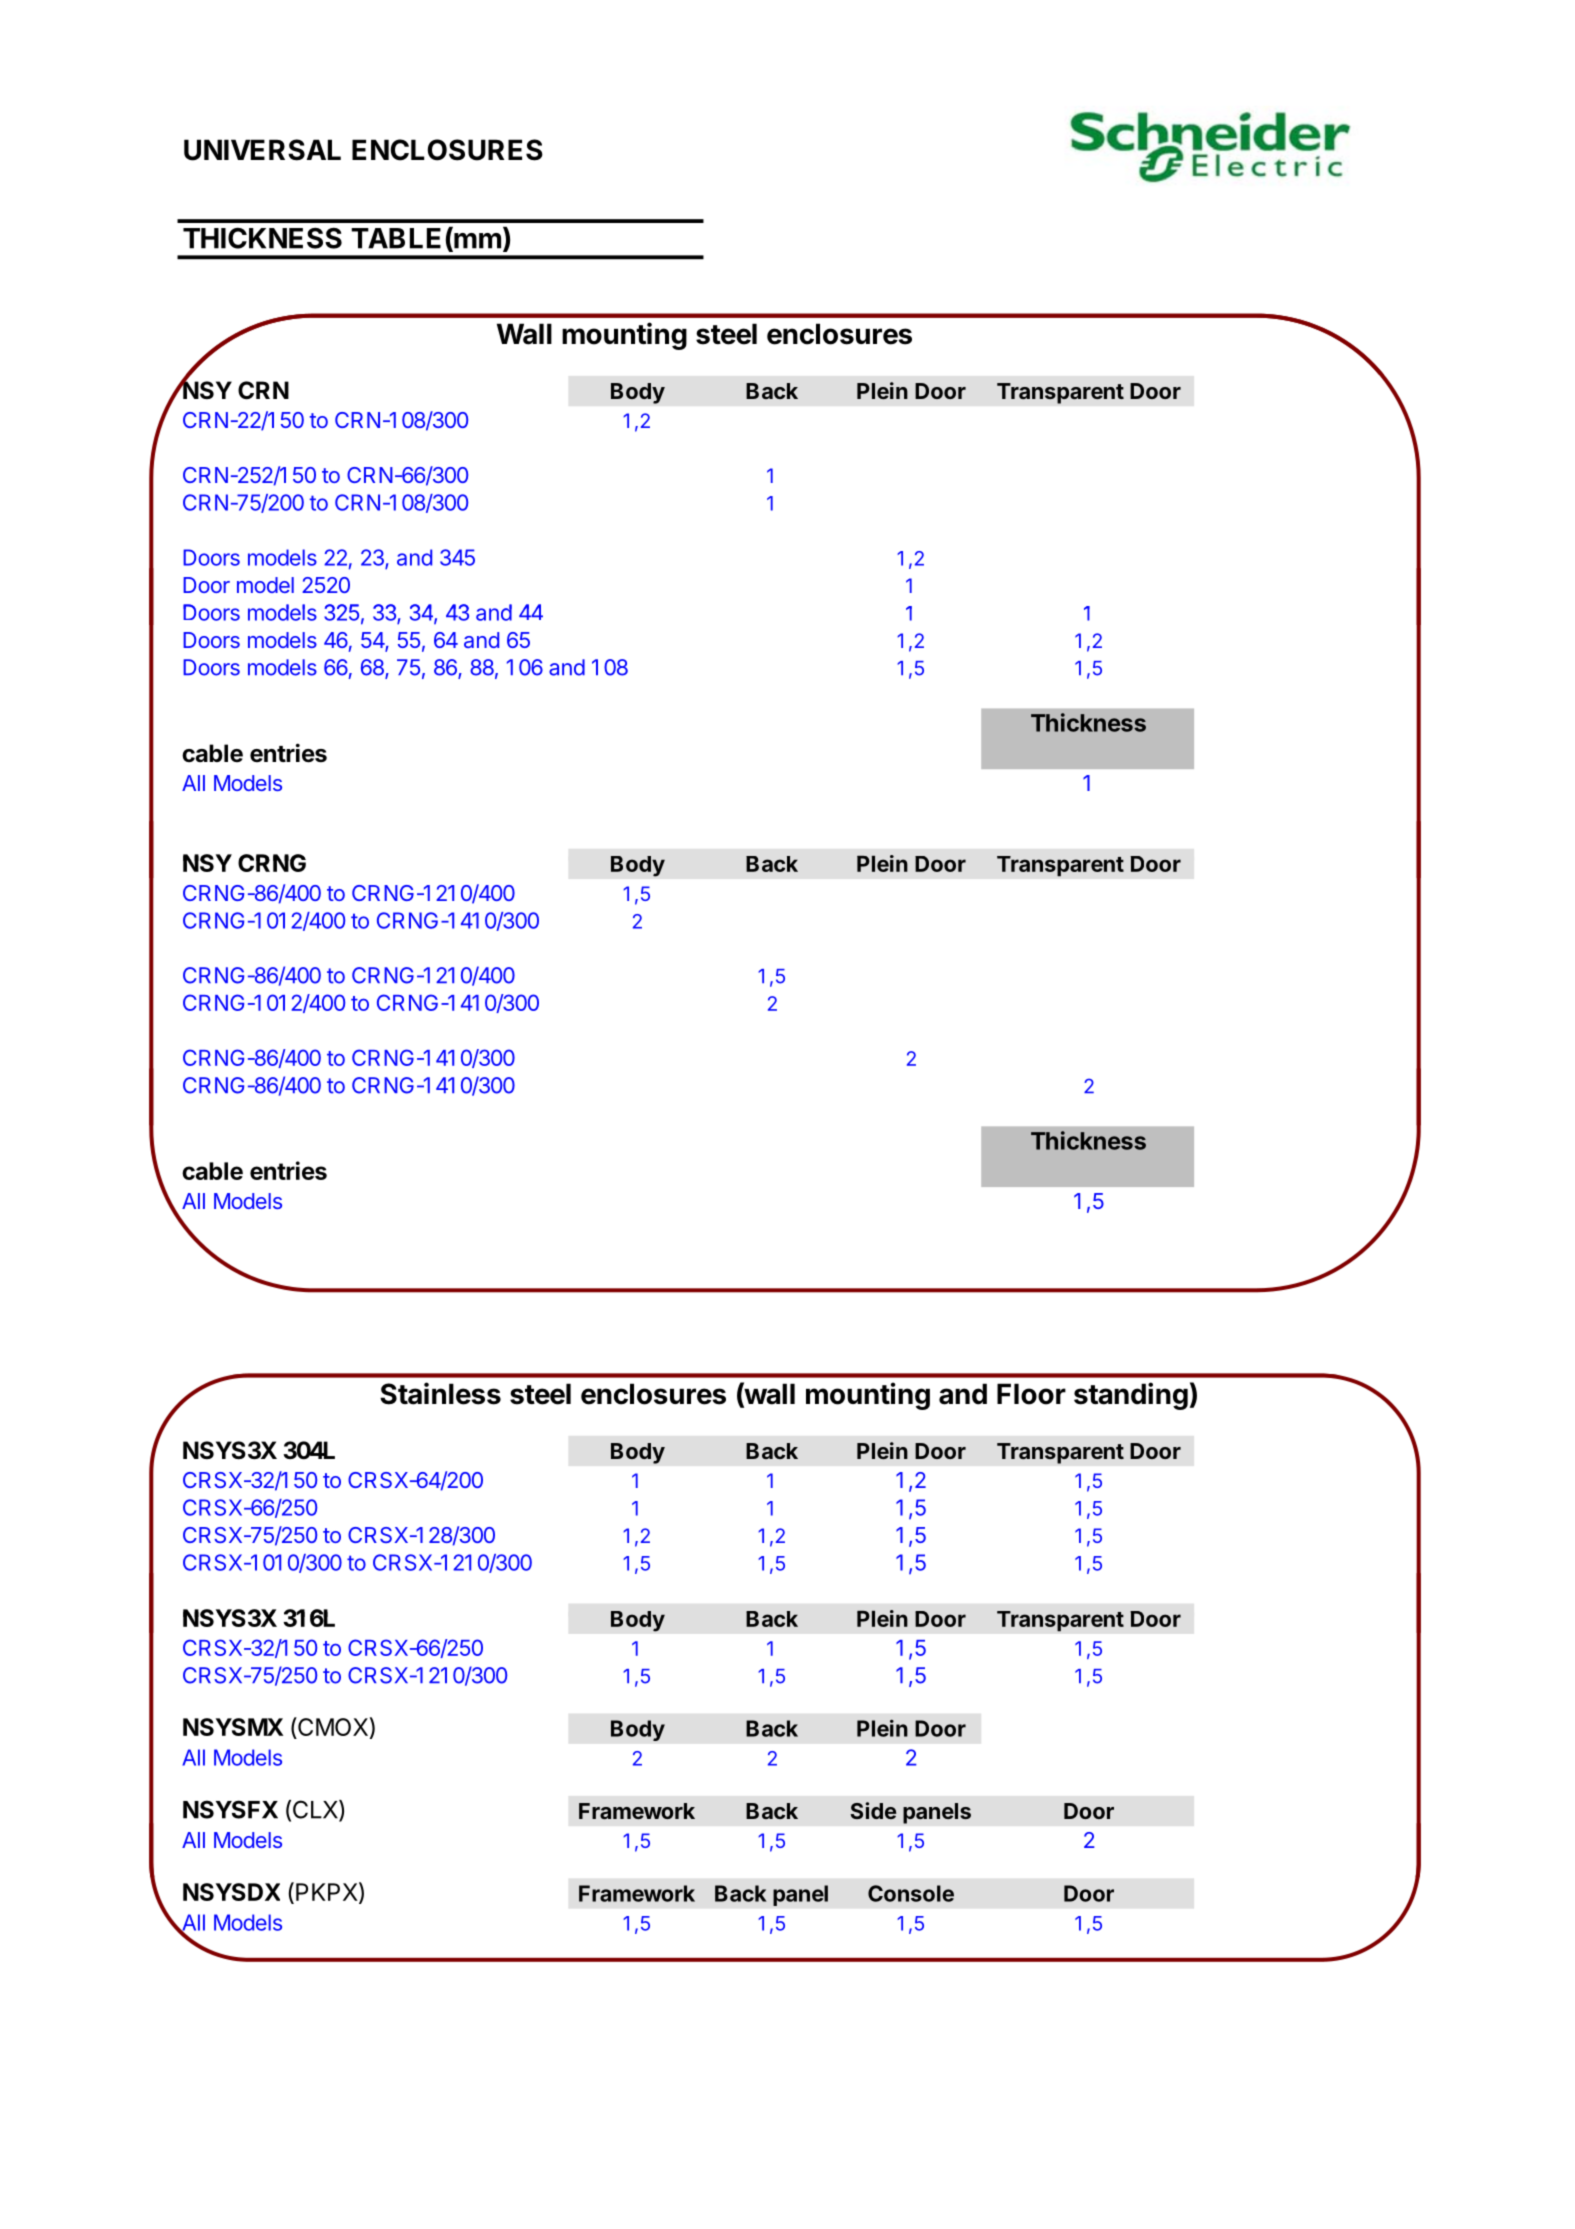  What do you see at coordinates (262, 150) in the page?
I see `UNIVERSAL` at bounding box center [262, 150].
